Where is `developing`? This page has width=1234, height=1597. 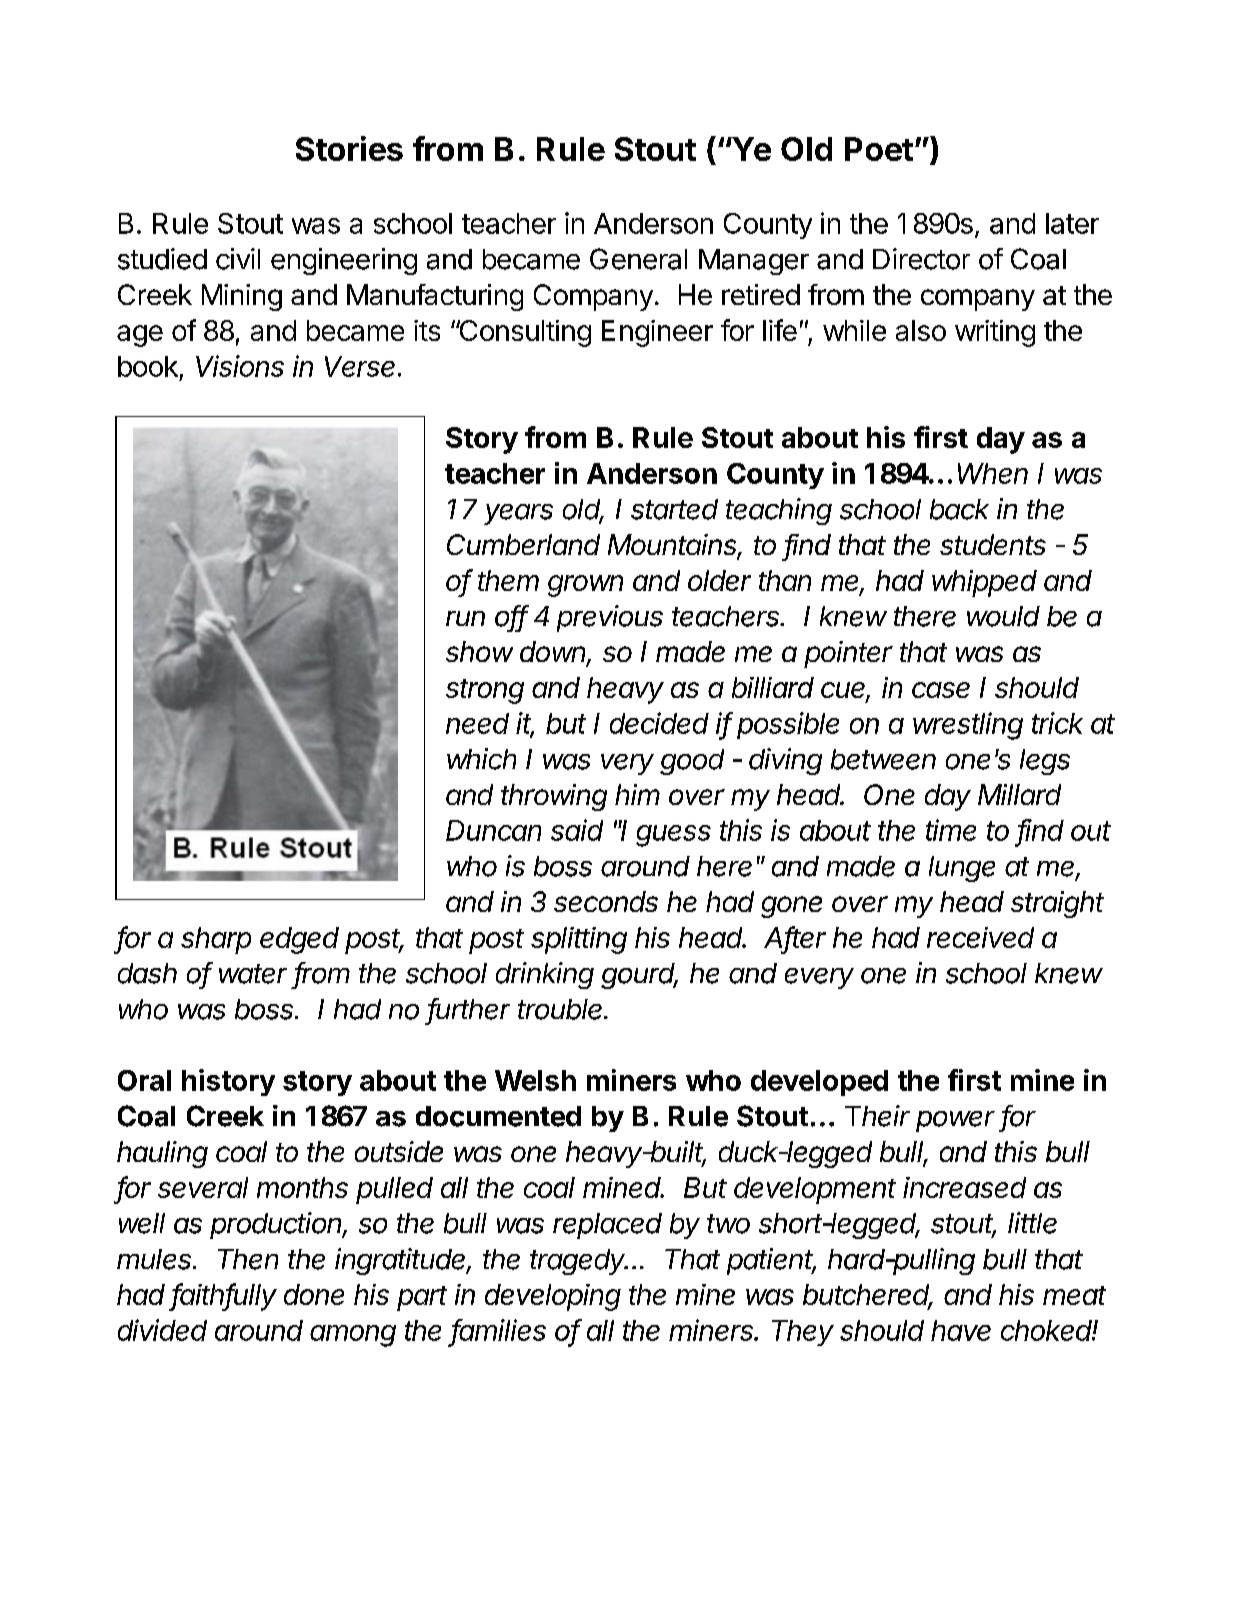
developing is located at coordinates (553, 1297).
